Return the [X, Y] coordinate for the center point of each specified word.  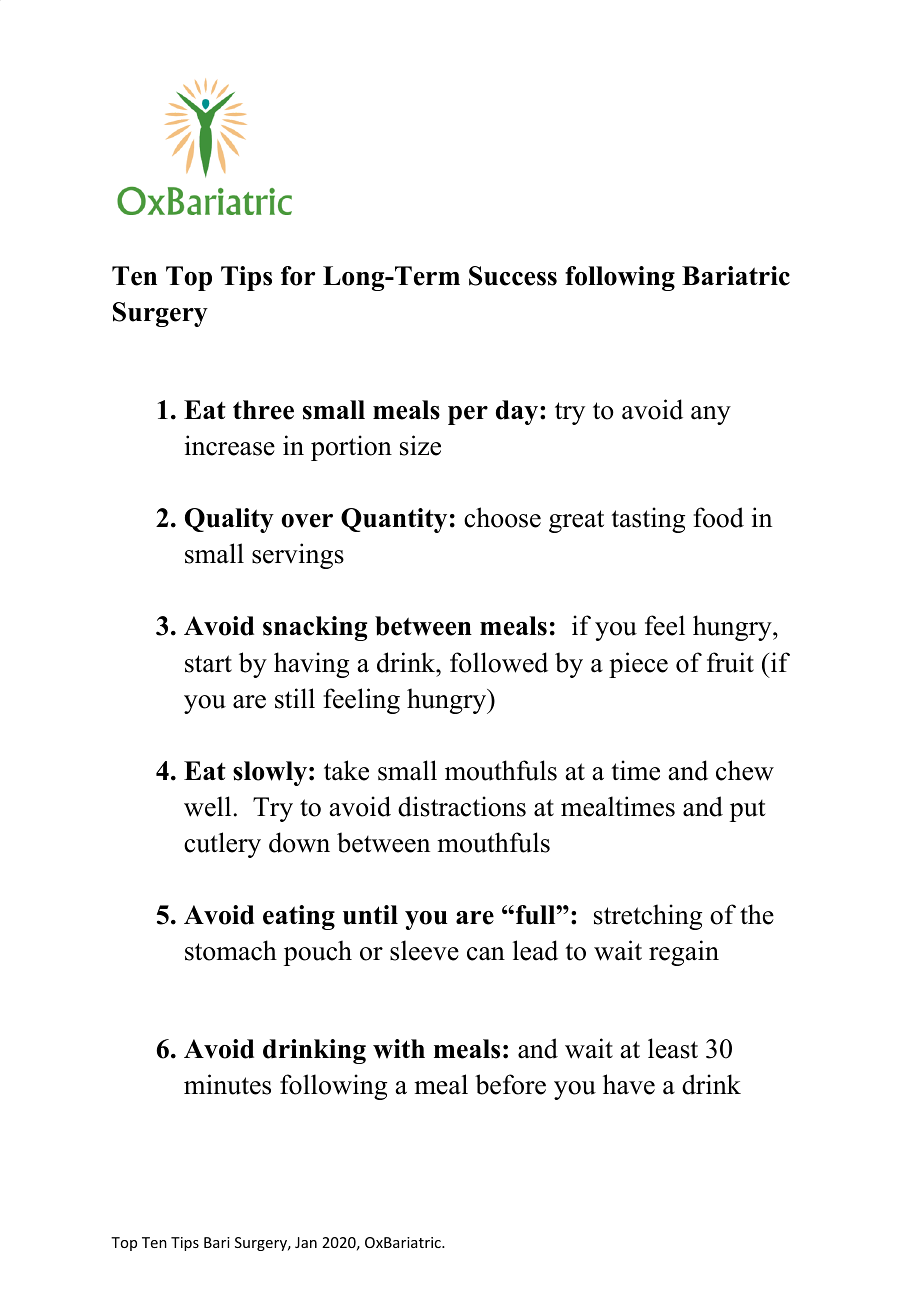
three [263, 410]
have [629, 1084]
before [510, 1084]
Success [513, 276]
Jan [306, 1242]
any [711, 415]
